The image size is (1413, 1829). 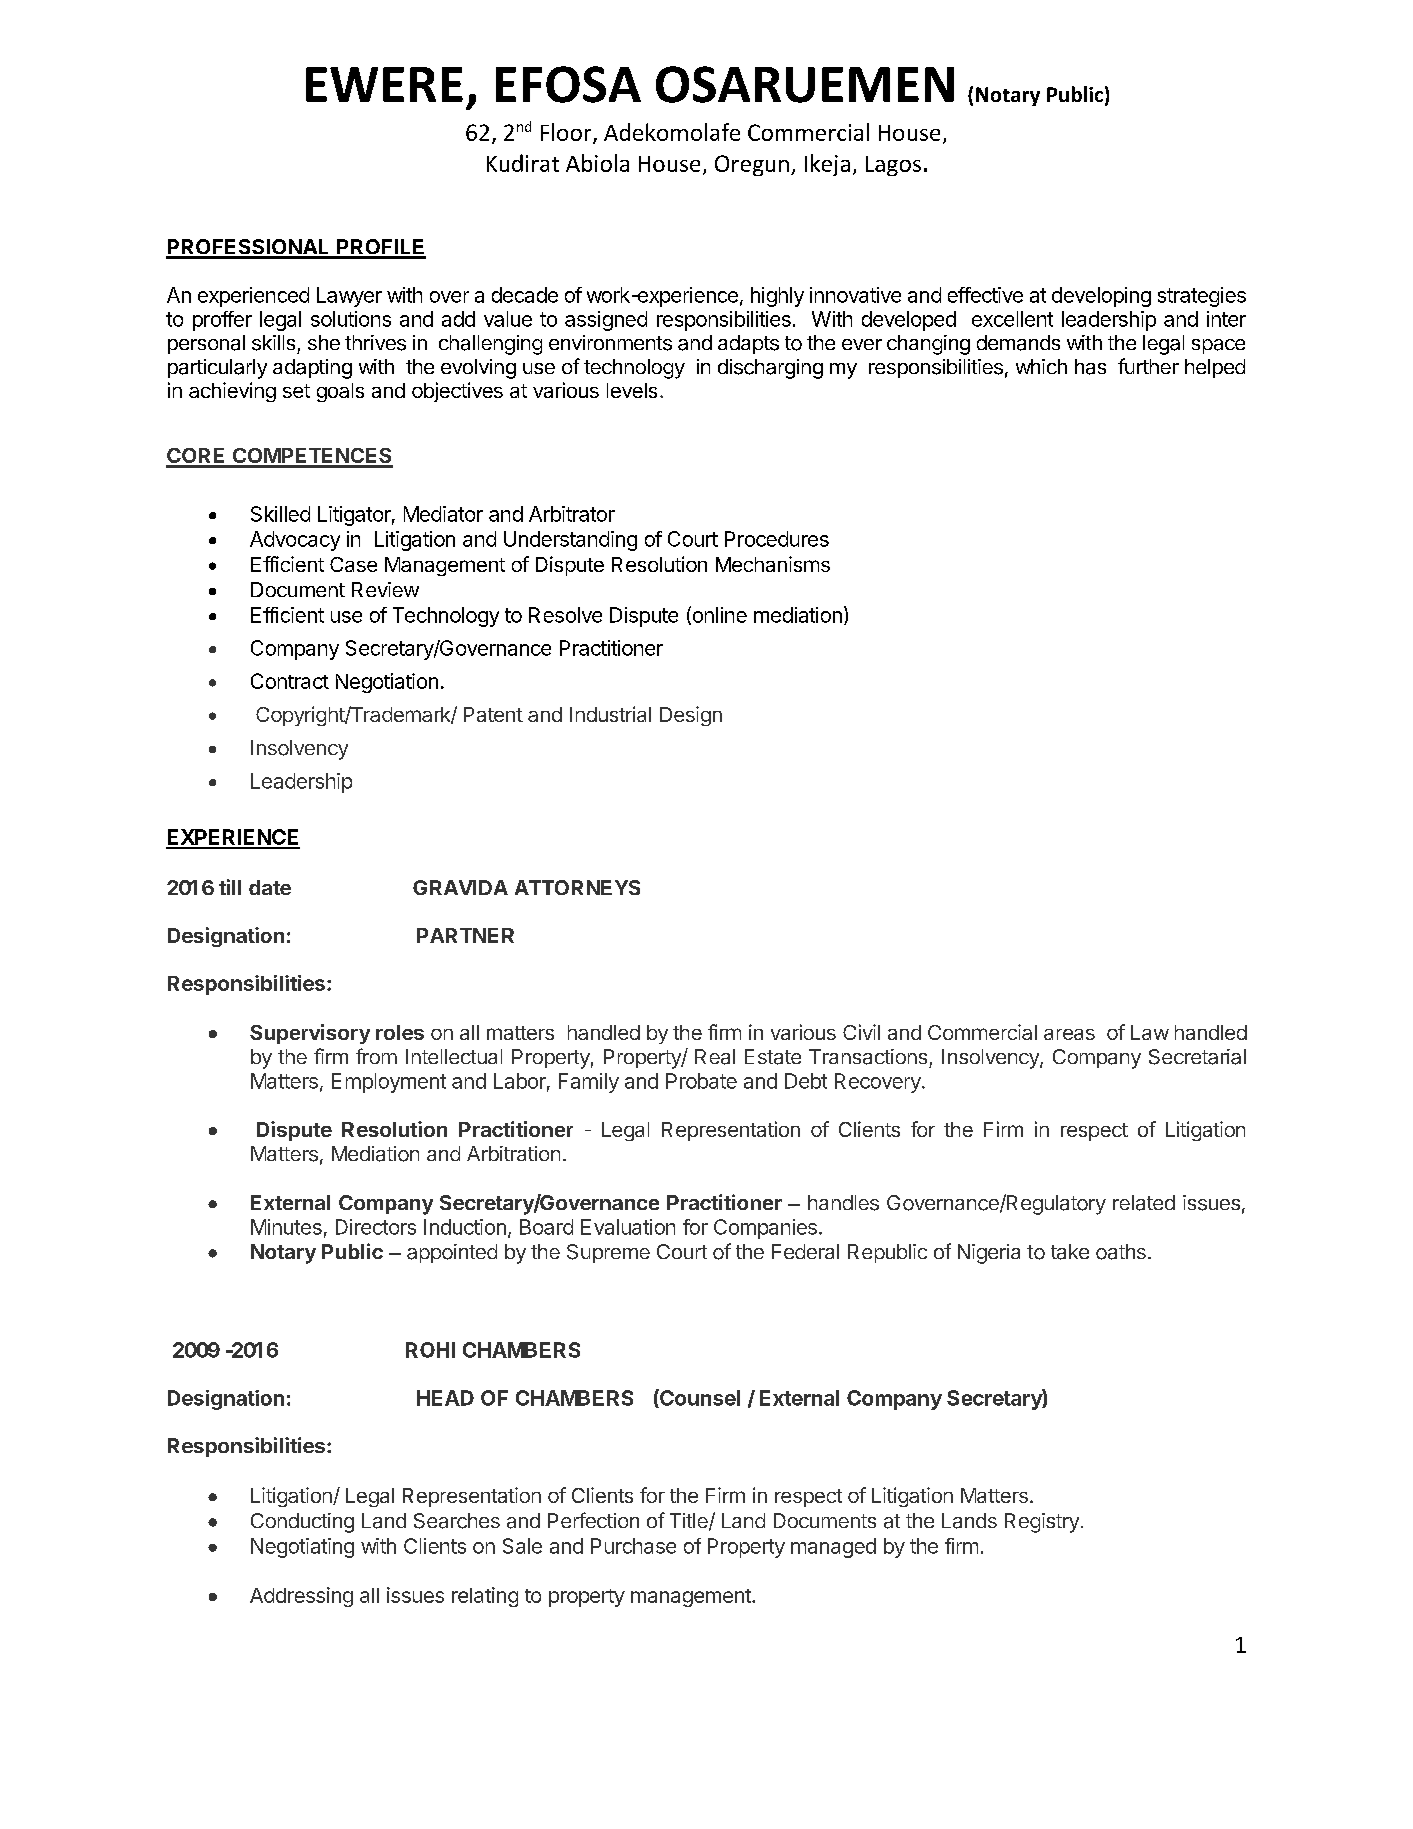 I want to click on further, so click(x=1148, y=366).
